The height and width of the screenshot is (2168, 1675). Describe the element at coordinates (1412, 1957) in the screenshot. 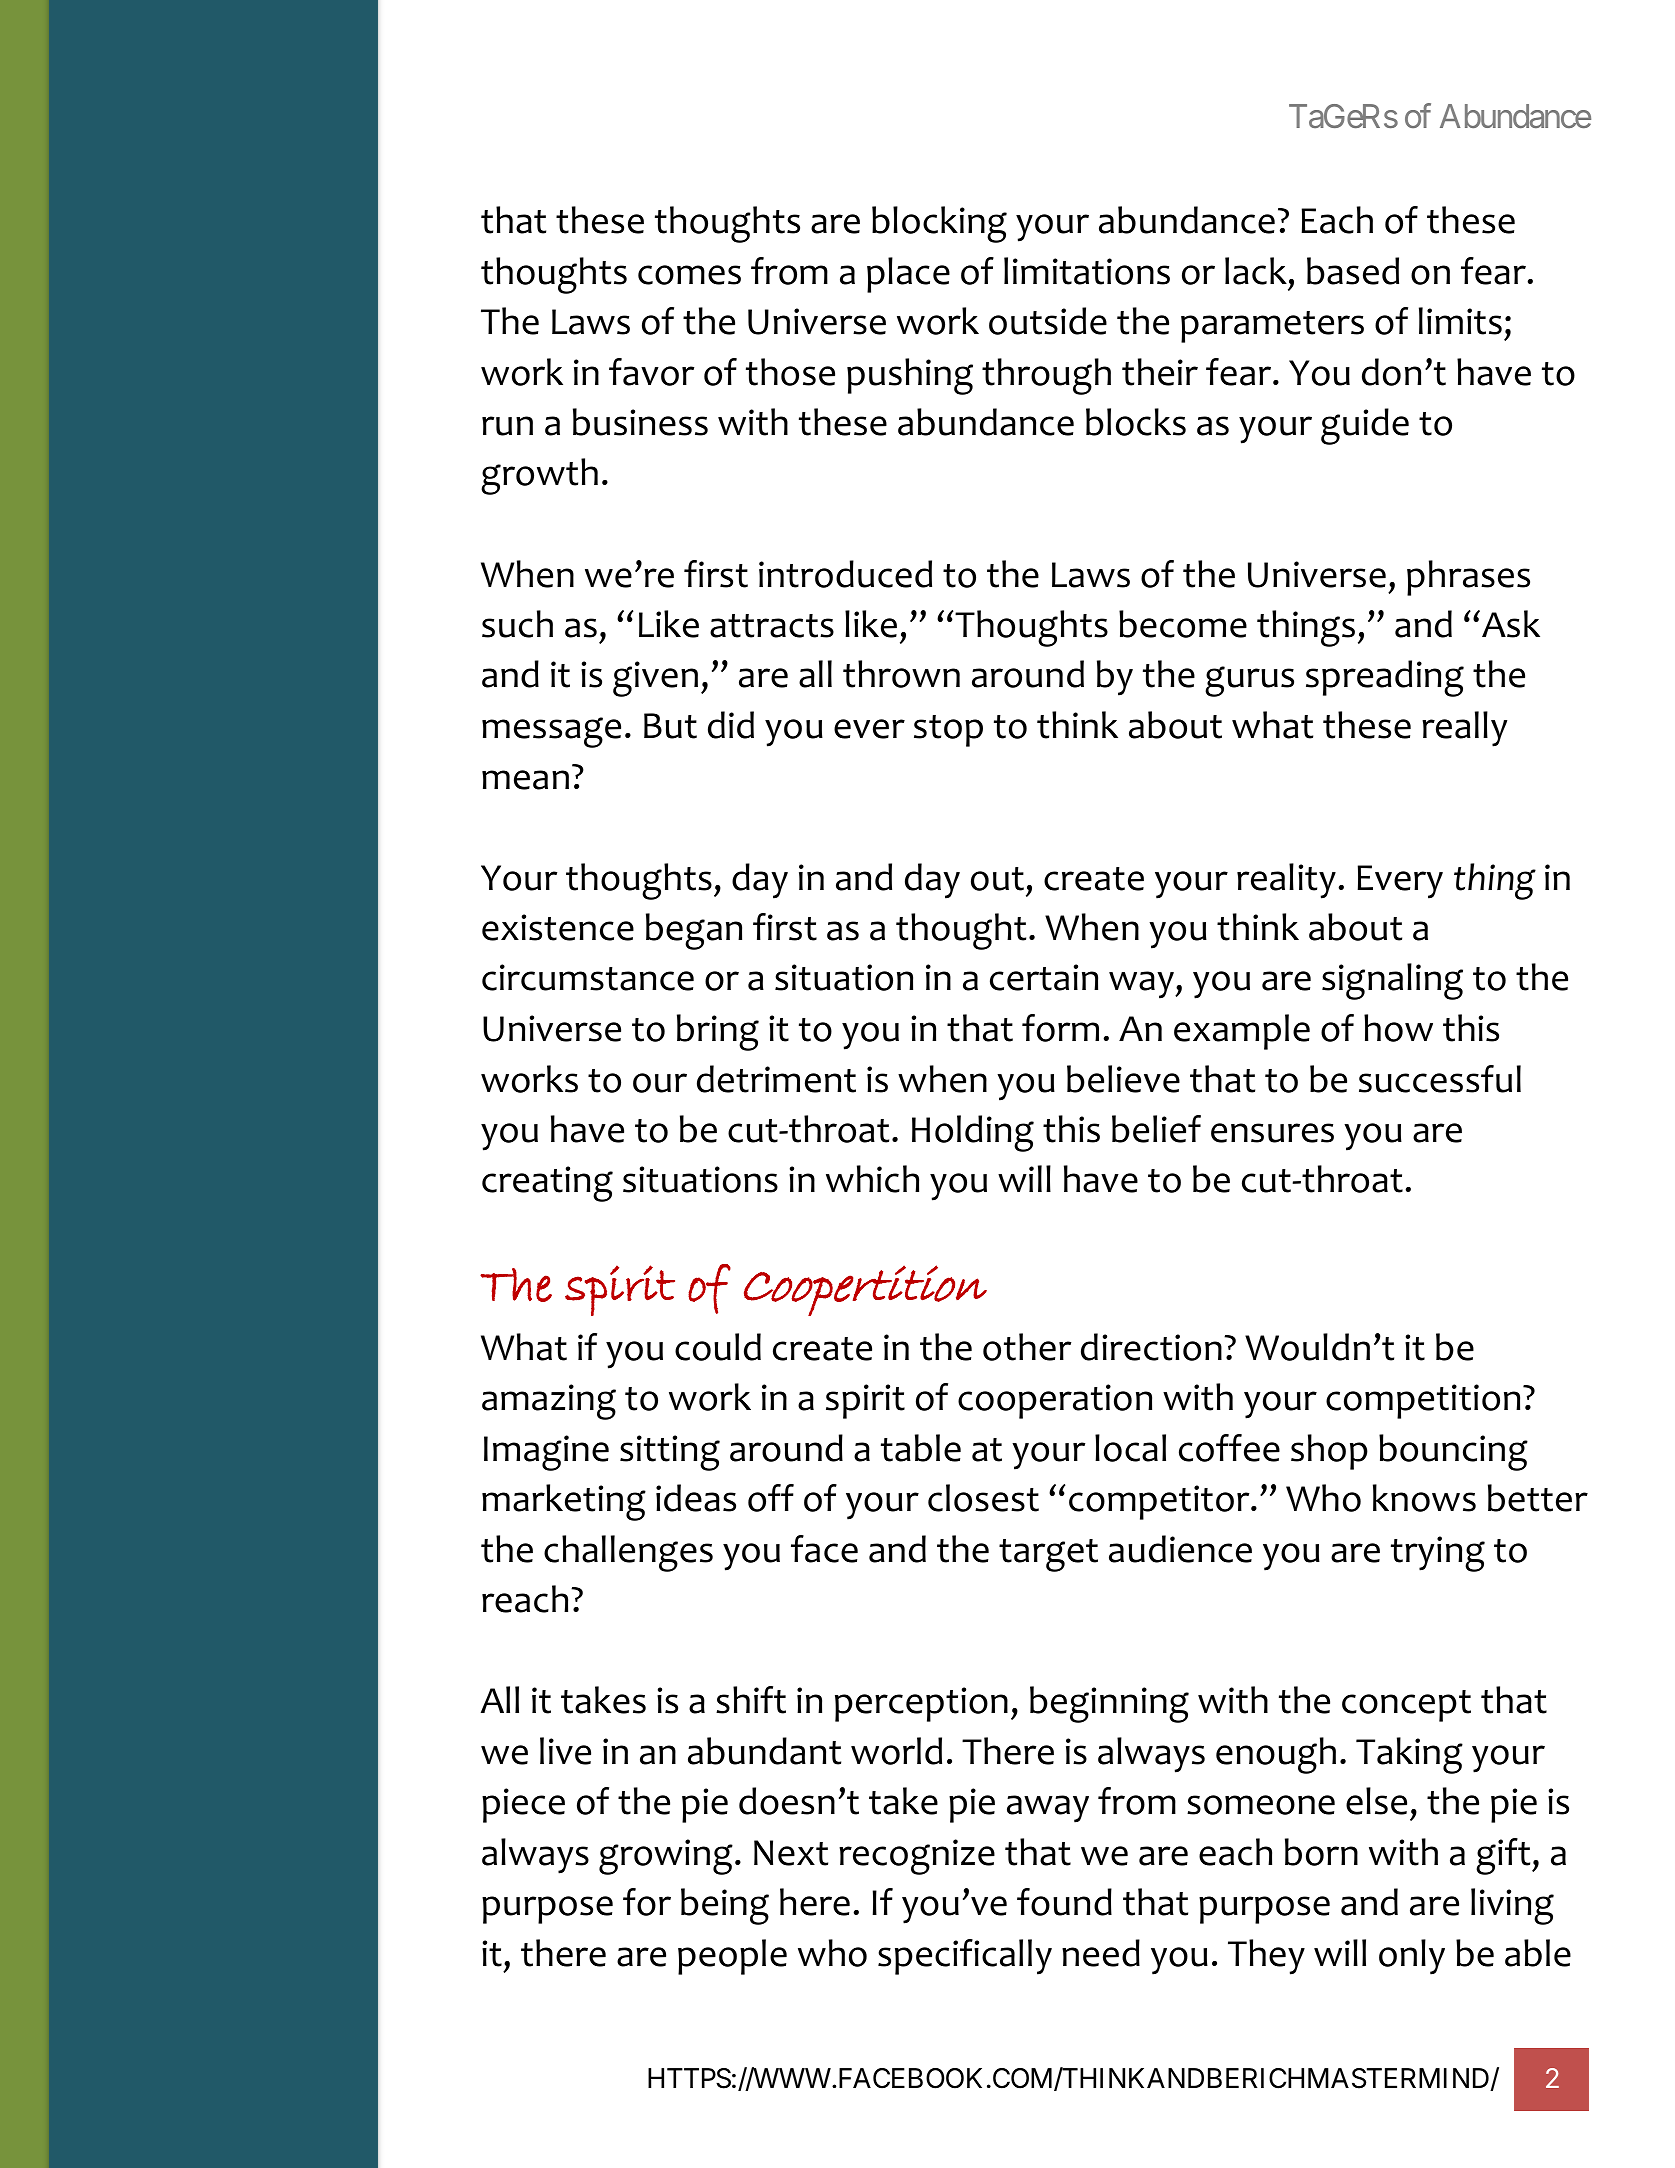

I see `only` at that location.
